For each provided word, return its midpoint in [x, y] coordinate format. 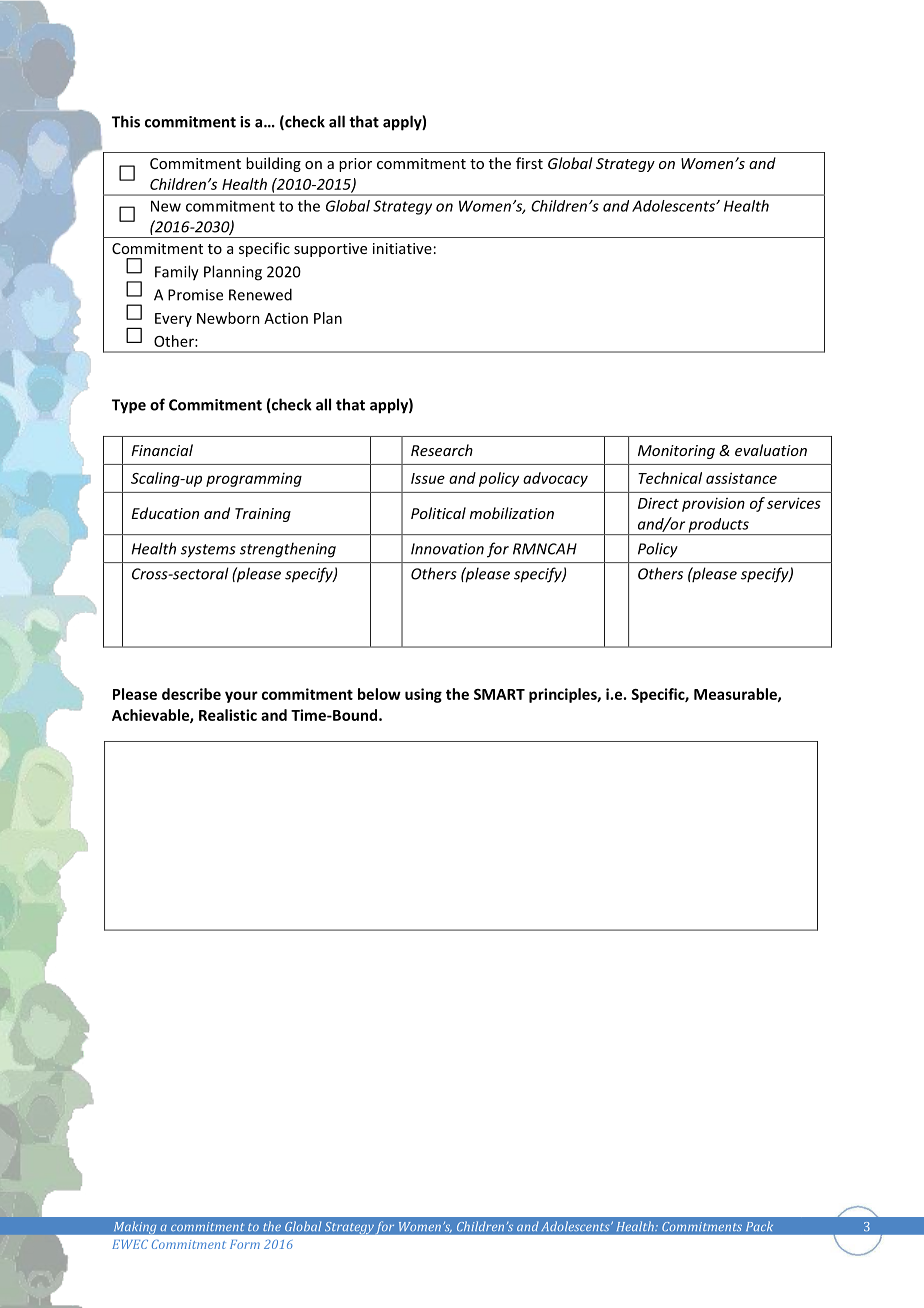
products [718, 526]
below [379, 694]
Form [245, 1244]
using [423, 695]
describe [191, 694]
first [529, 163]
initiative [402, 248]
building [273, 164]
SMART [499, 694]
